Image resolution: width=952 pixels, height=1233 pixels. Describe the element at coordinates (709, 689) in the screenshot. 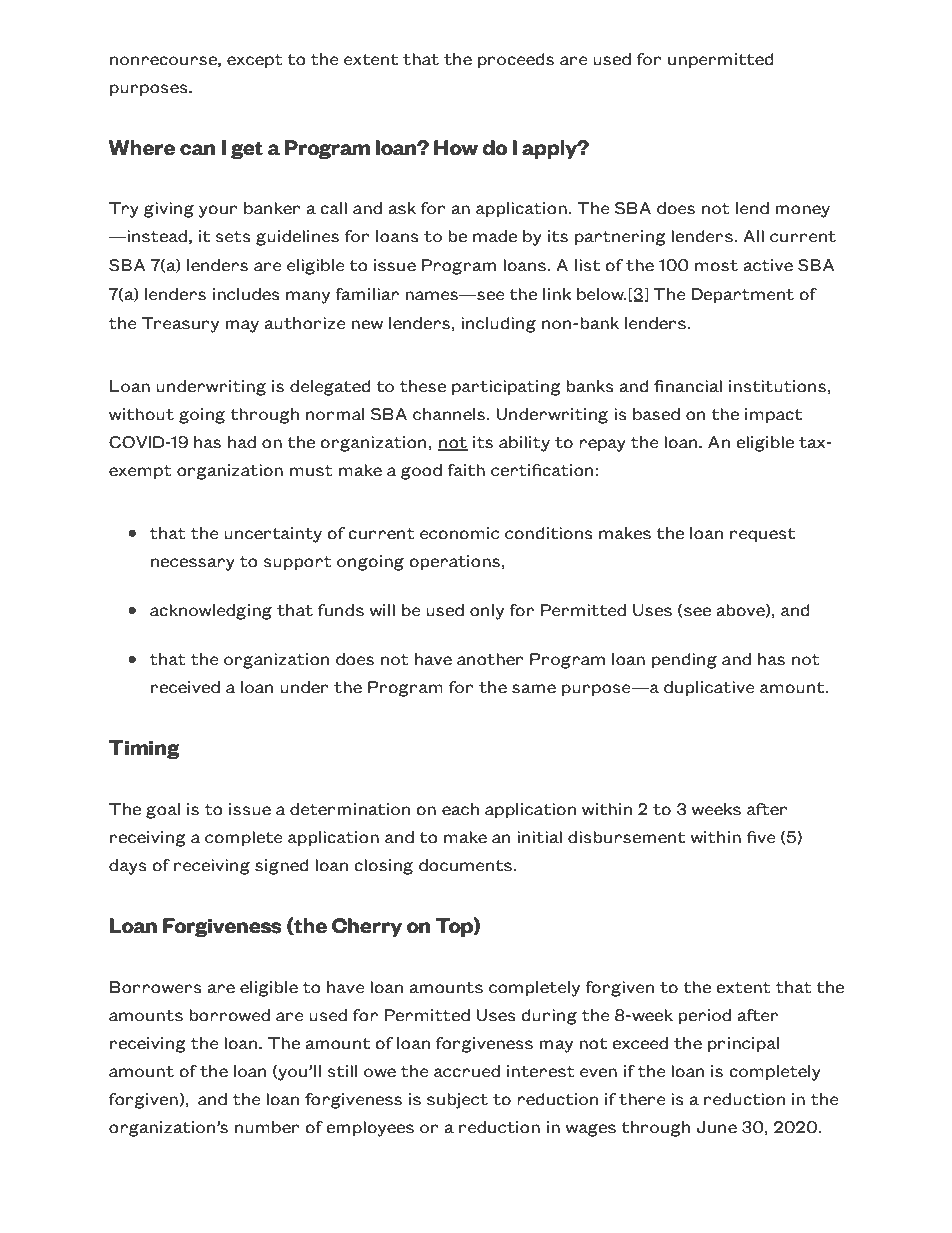

I see `duplicative` at that location.
